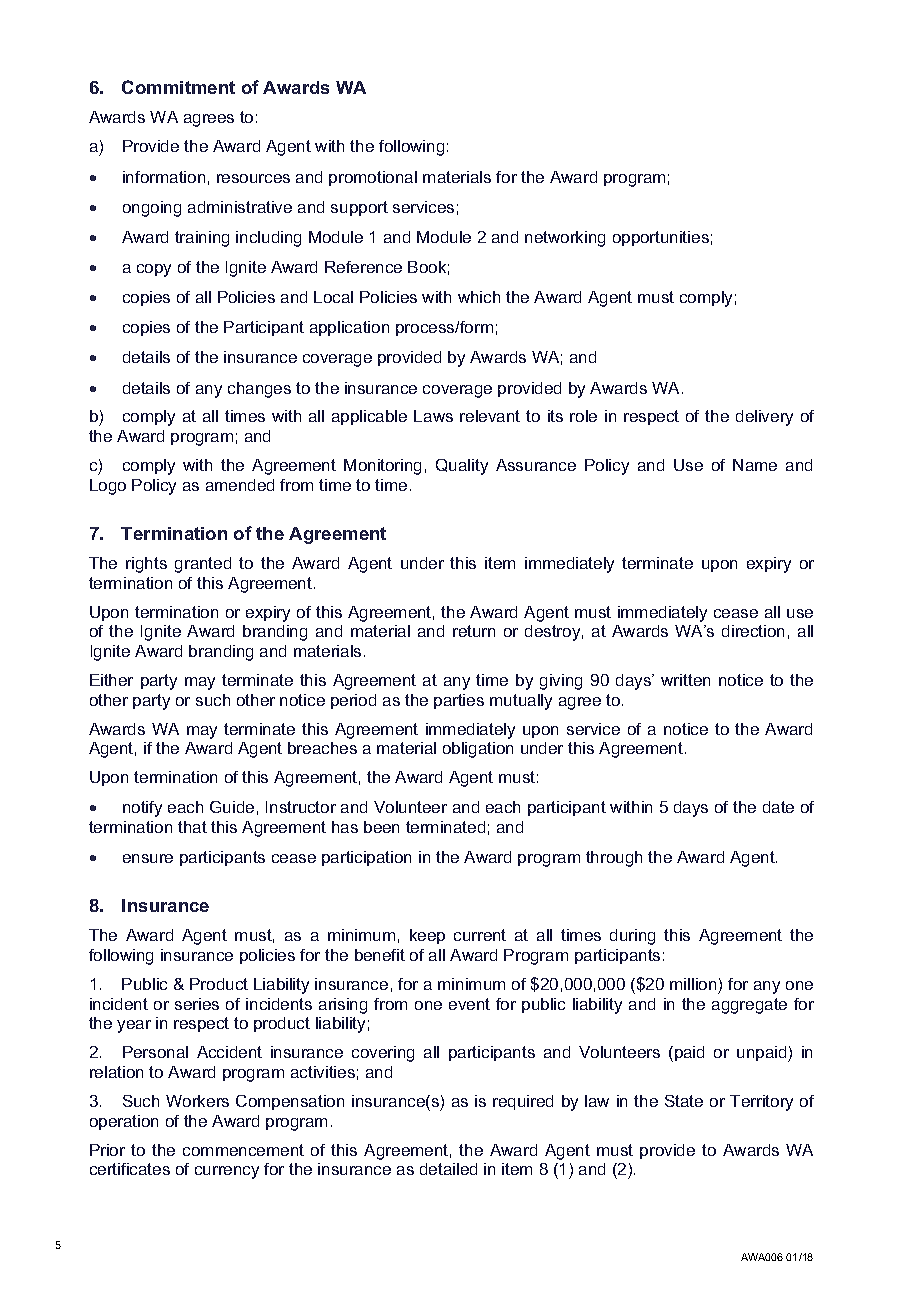 This page has width=924, height=1308. Describe the element at coordinates (778, 807) in the page. I see `date` at that location.
